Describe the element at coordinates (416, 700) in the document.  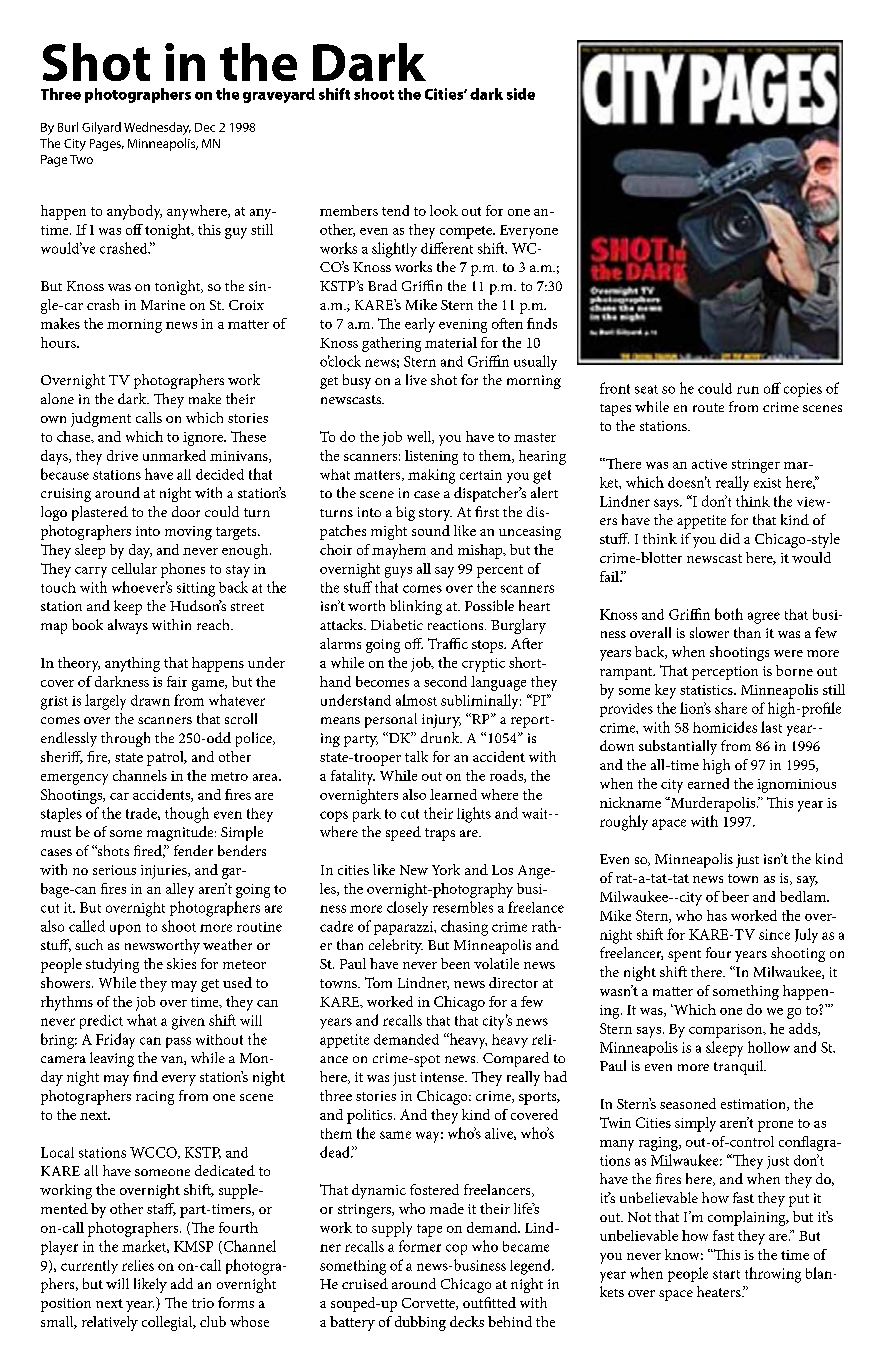
I see `almost` at that location.
